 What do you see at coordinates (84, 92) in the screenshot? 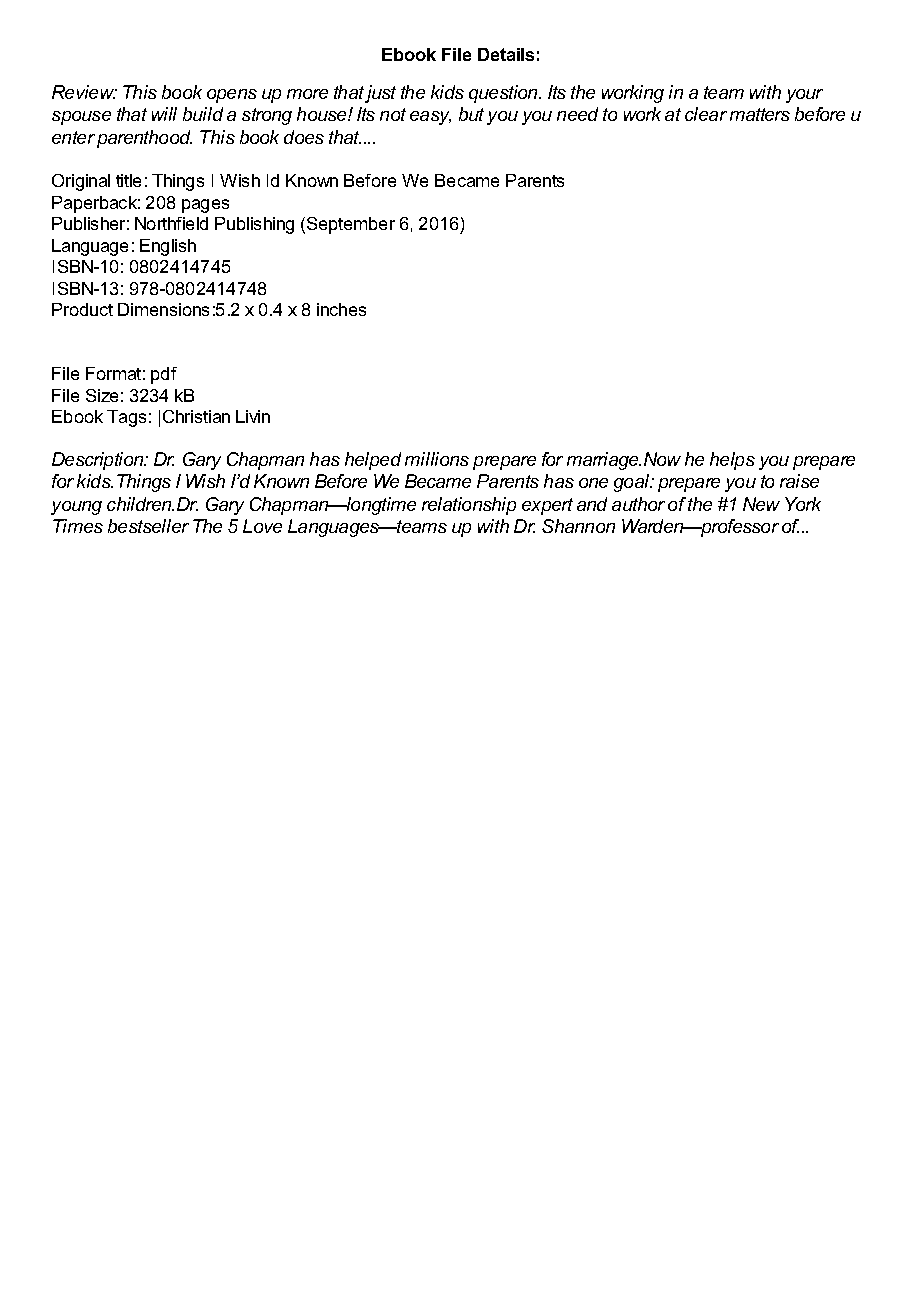
I see `Review` at bounding box center [84, 92].
